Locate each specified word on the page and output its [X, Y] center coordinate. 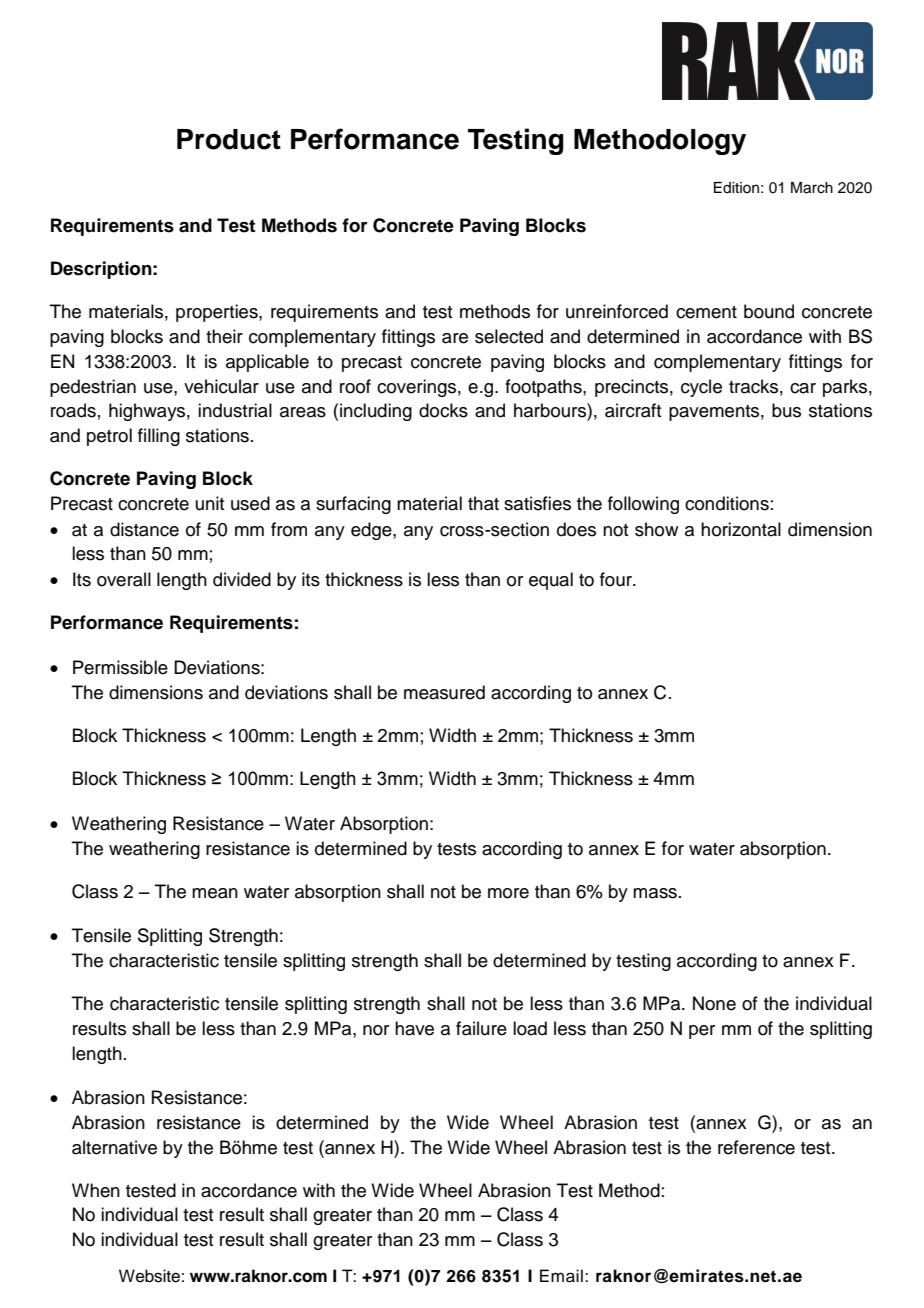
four [617, 579]
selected [509, 336]
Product [229, 139]
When [96, 1190]
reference [756, 1147]
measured [444, 692]
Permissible [120, 667]
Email [561, 1276]
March [812, 188]
